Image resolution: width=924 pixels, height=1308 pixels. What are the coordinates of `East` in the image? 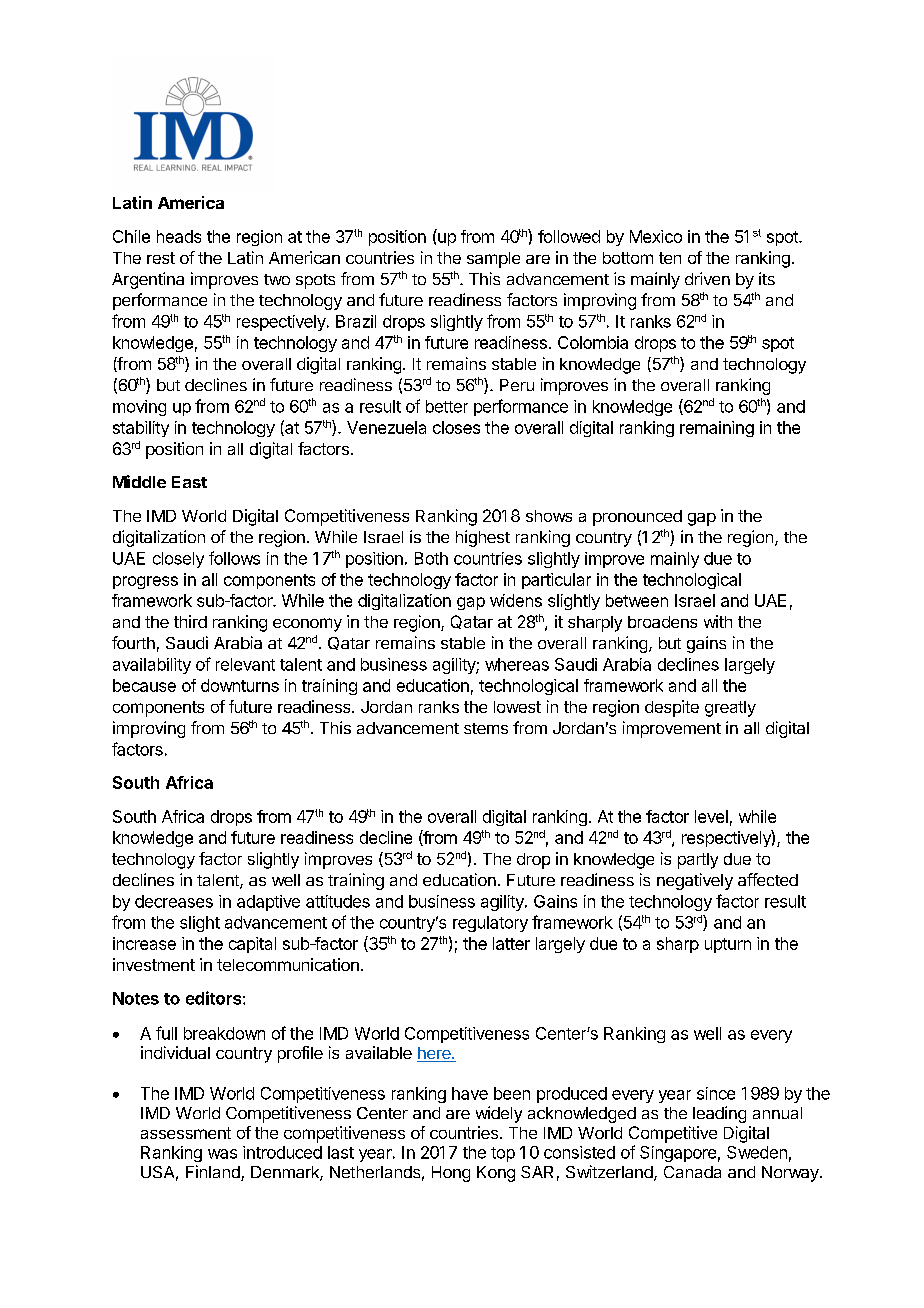 It's located at (189, 482).
